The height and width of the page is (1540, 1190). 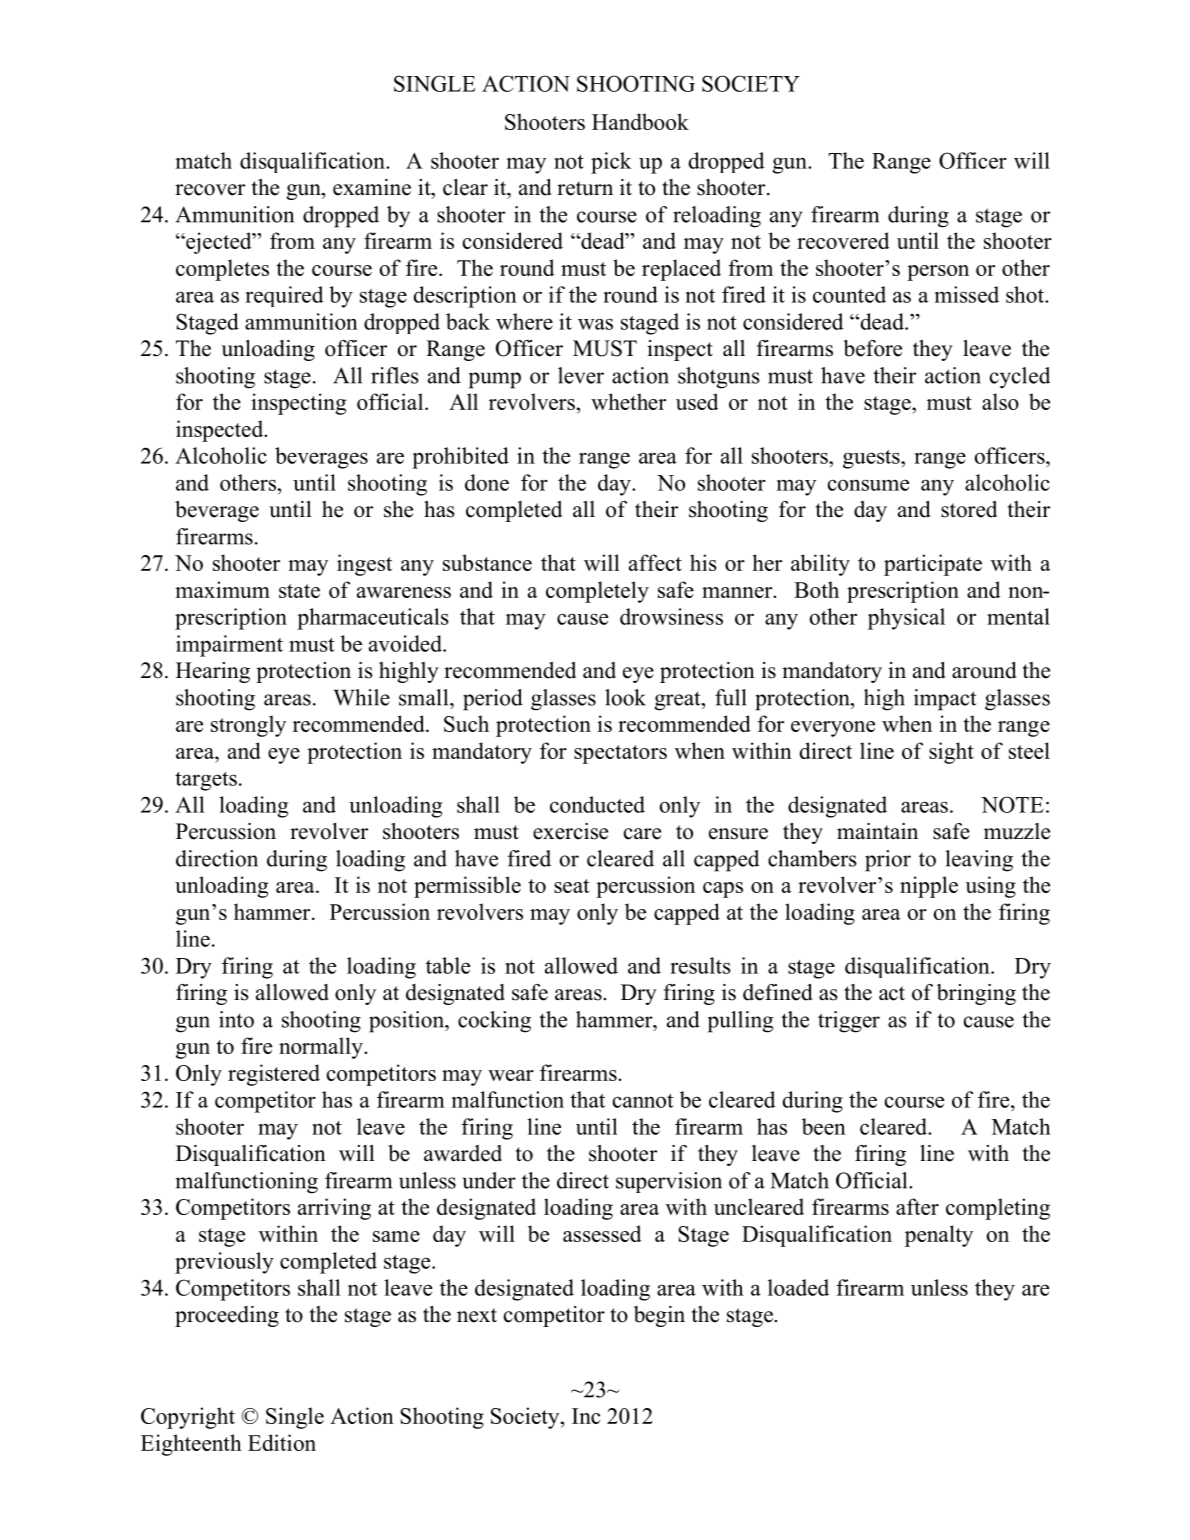 What do you see at coordinates (798, 1287) in the page?
I see `loaded` at bounding box center [798, 1287].
